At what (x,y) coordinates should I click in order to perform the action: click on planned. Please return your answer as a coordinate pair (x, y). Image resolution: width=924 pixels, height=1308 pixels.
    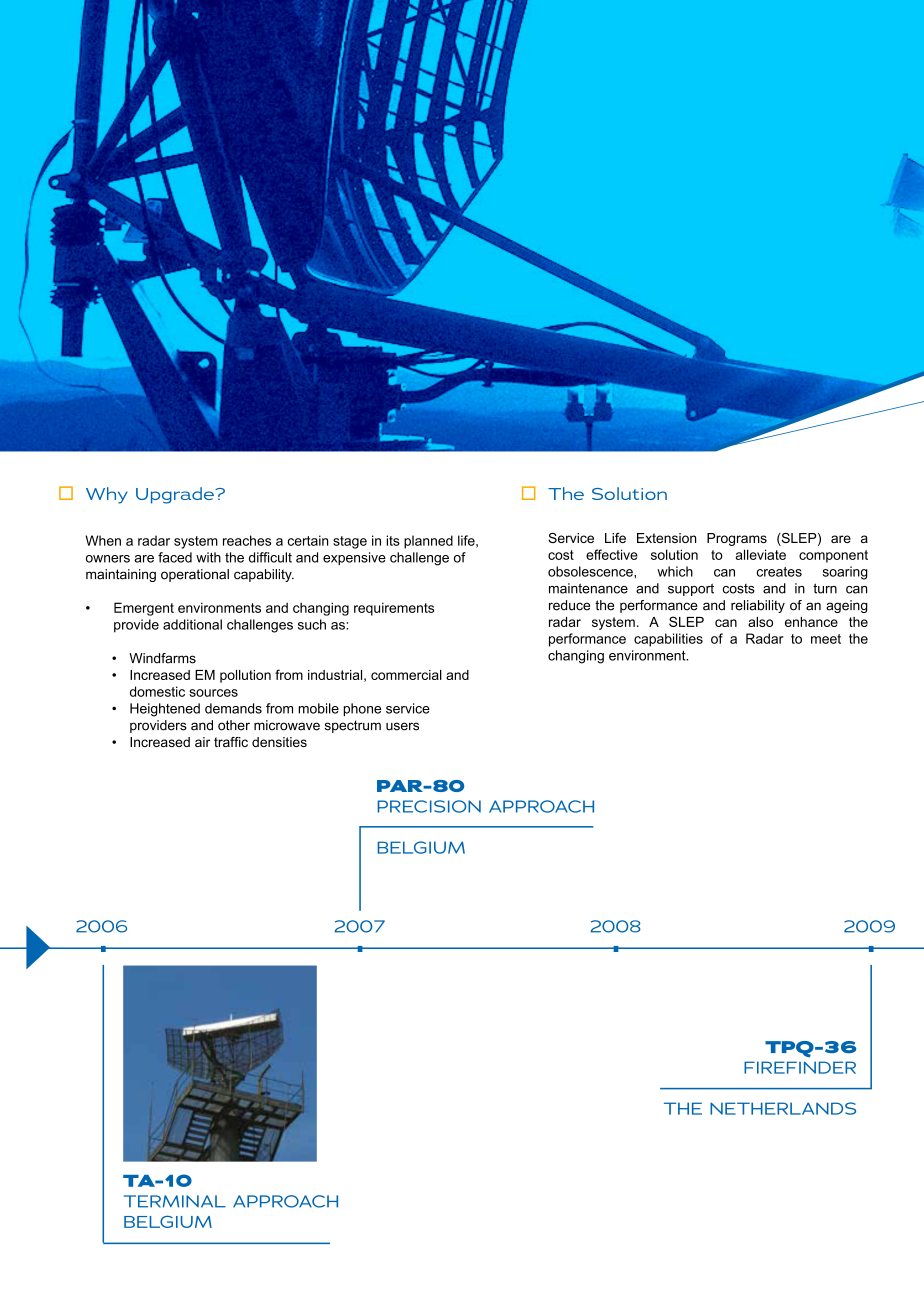
    Looking at the image, I should click on (428, 542).
